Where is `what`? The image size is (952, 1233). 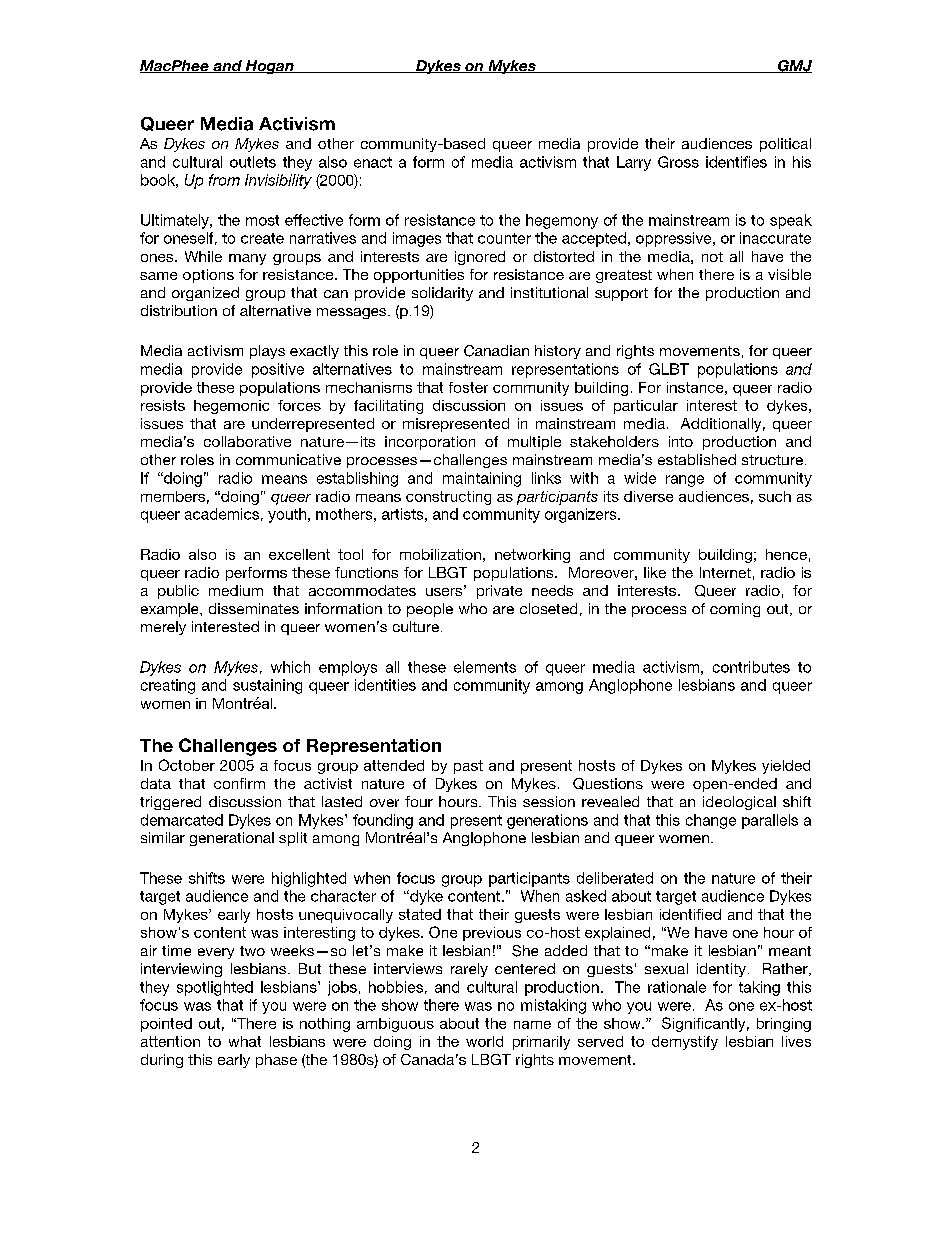
what is located at coordinates (245, 1041).
